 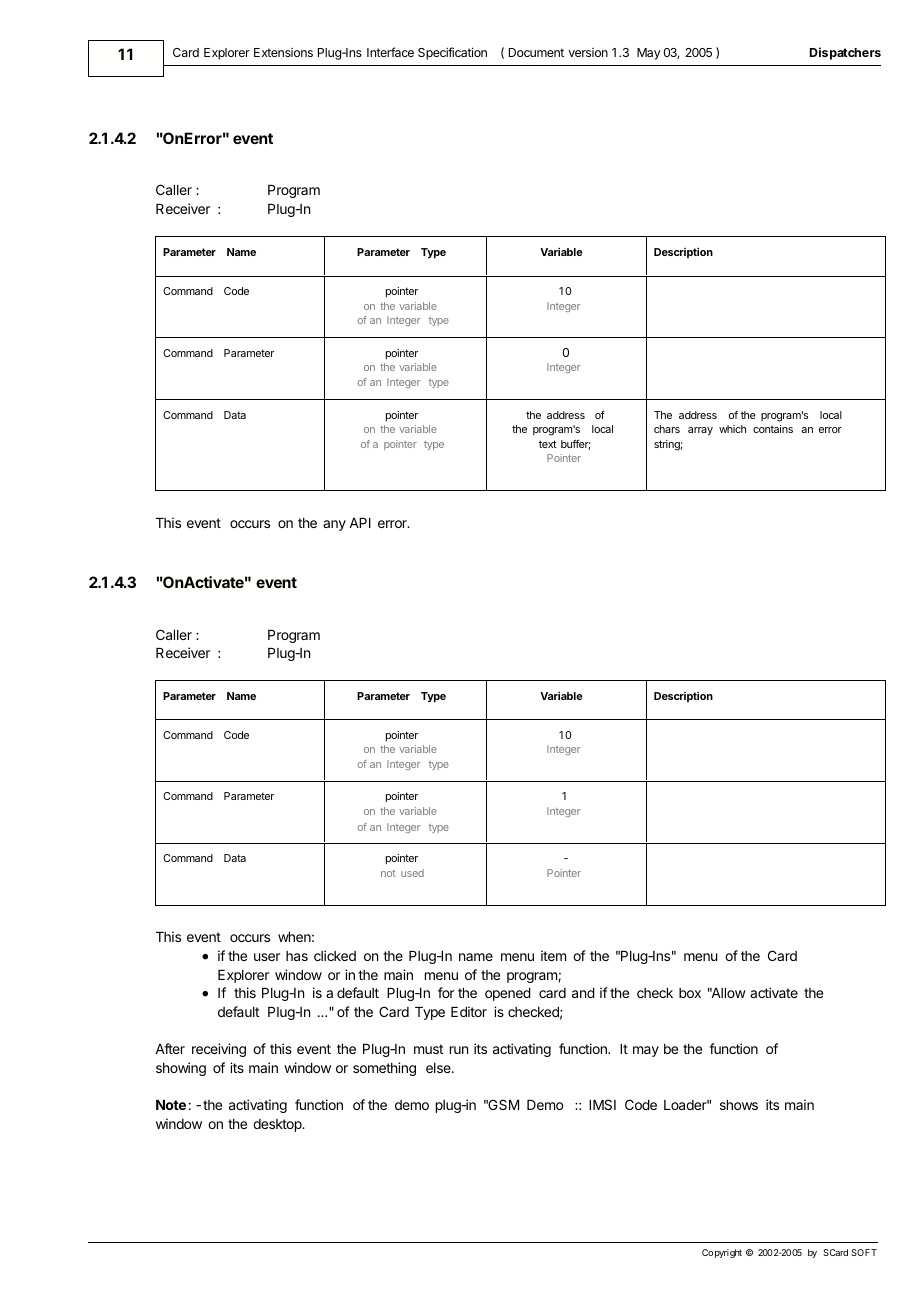 I want to click on contains, so click(x=773, y=429).
